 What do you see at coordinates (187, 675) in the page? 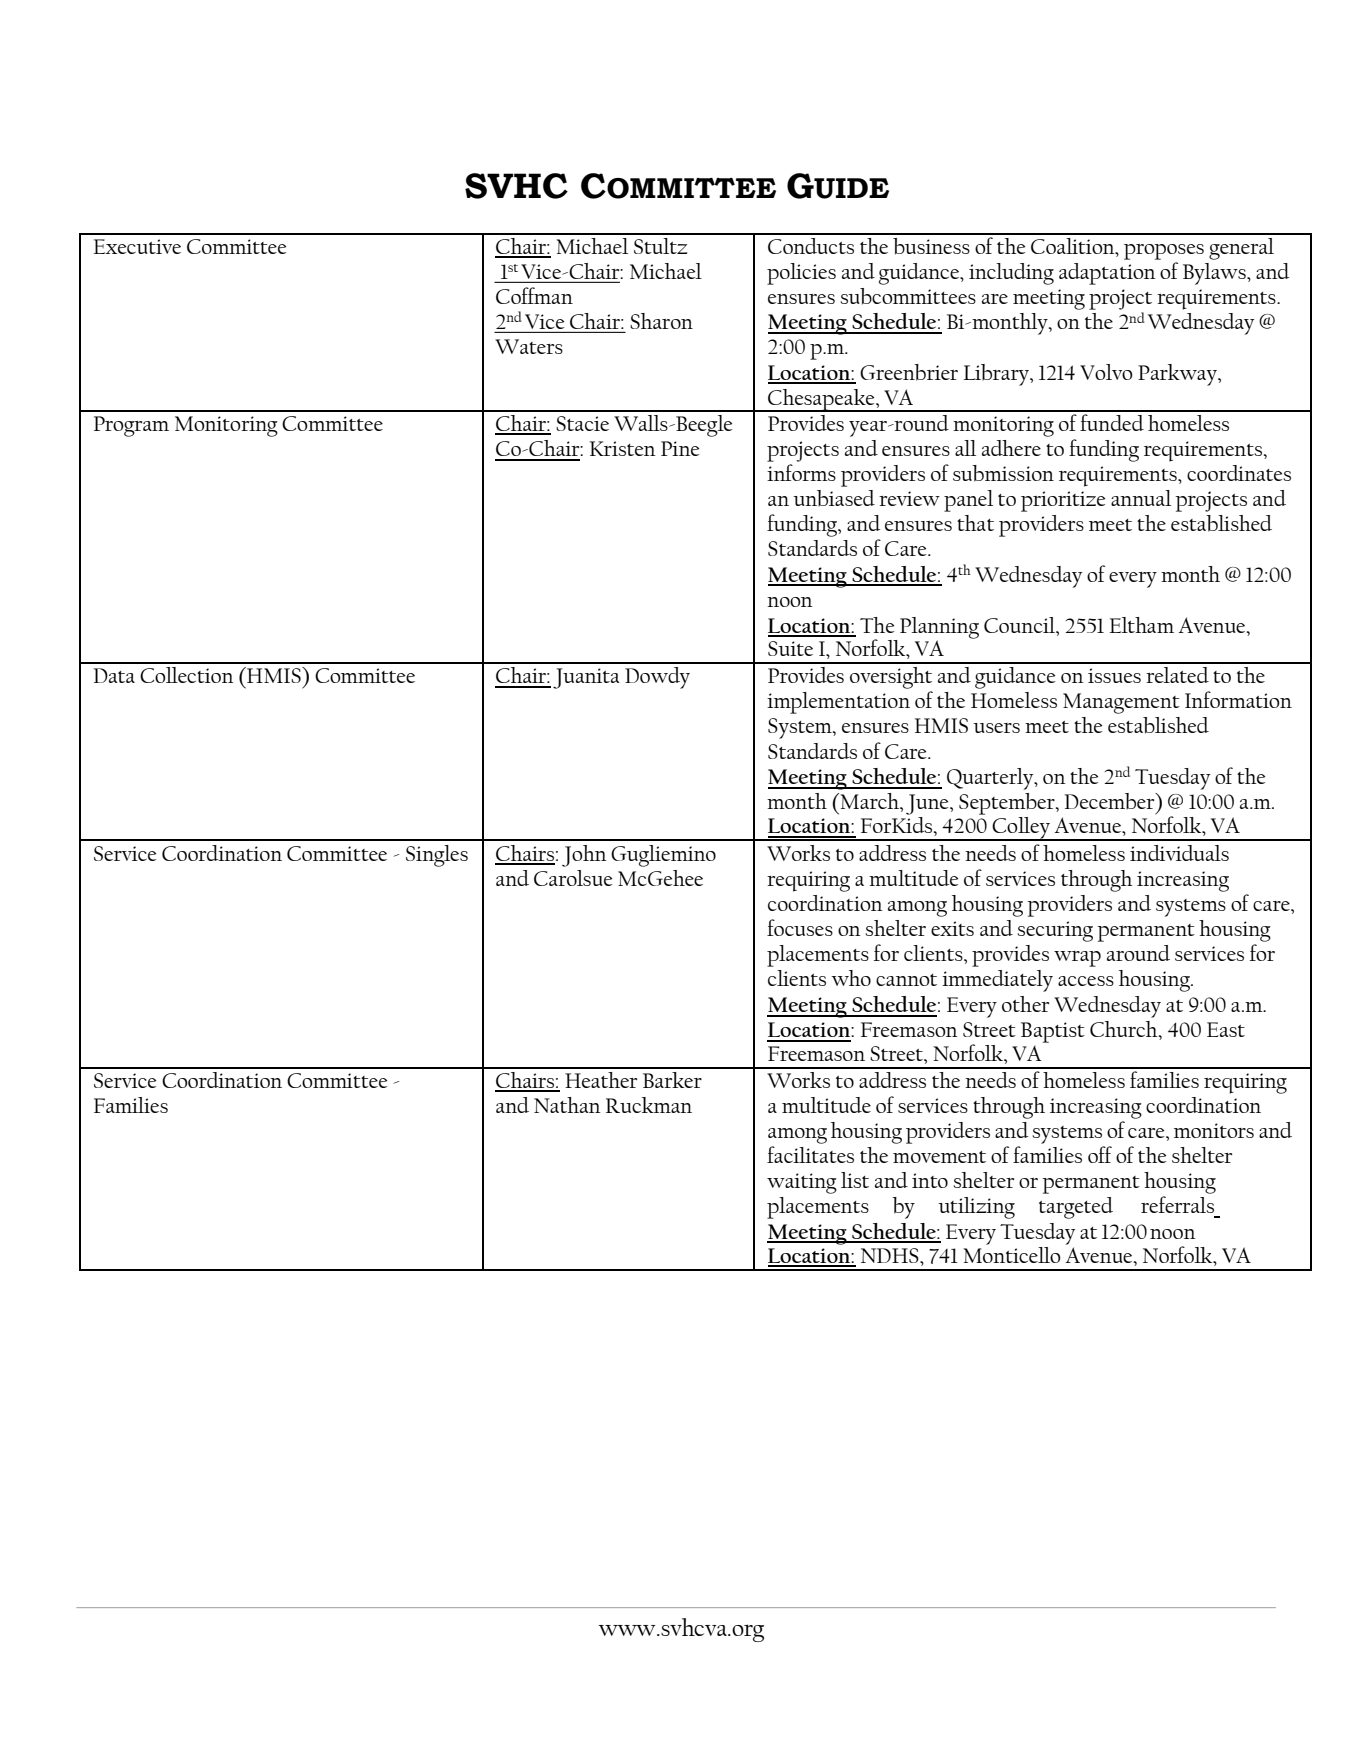
I see `Collection` at bounding box center [187, 675].
